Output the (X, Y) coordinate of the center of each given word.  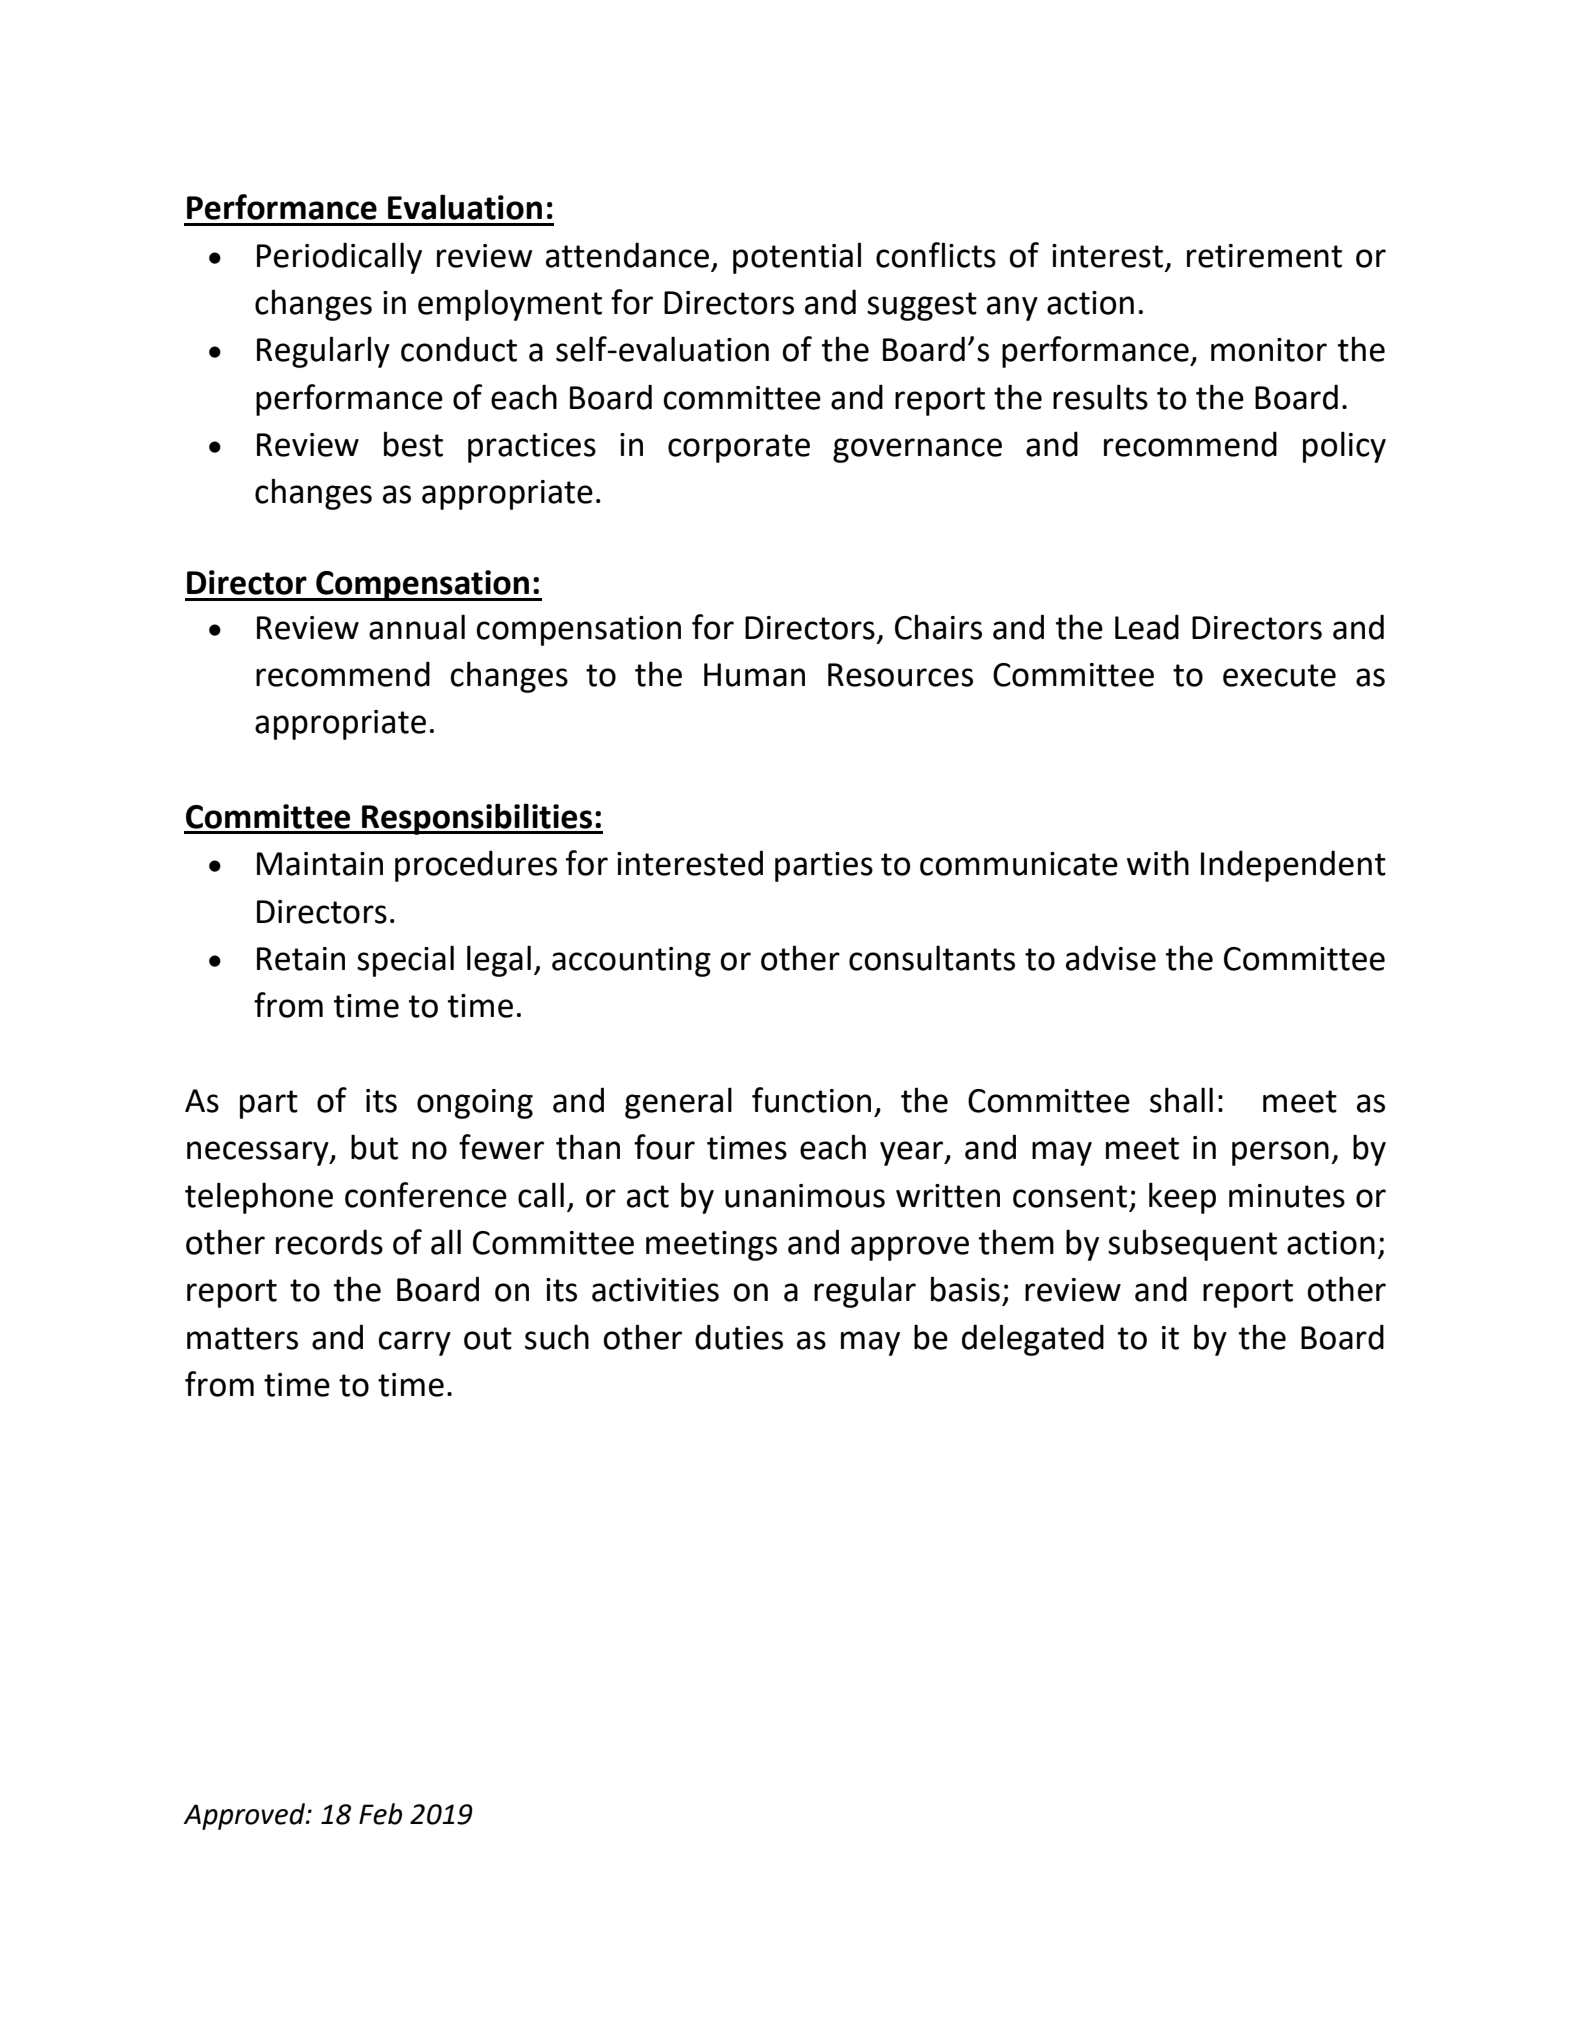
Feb (380, 1814)
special (405, 961)
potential (797, 258)
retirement (1264, 256)
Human (754, 675)
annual (417, 627)
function (811, 1100)
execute (1279, 675)
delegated (1033, 1340)
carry (414, 1343)
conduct (459, 349)
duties (739, 1337)
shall (1181, 1100)
